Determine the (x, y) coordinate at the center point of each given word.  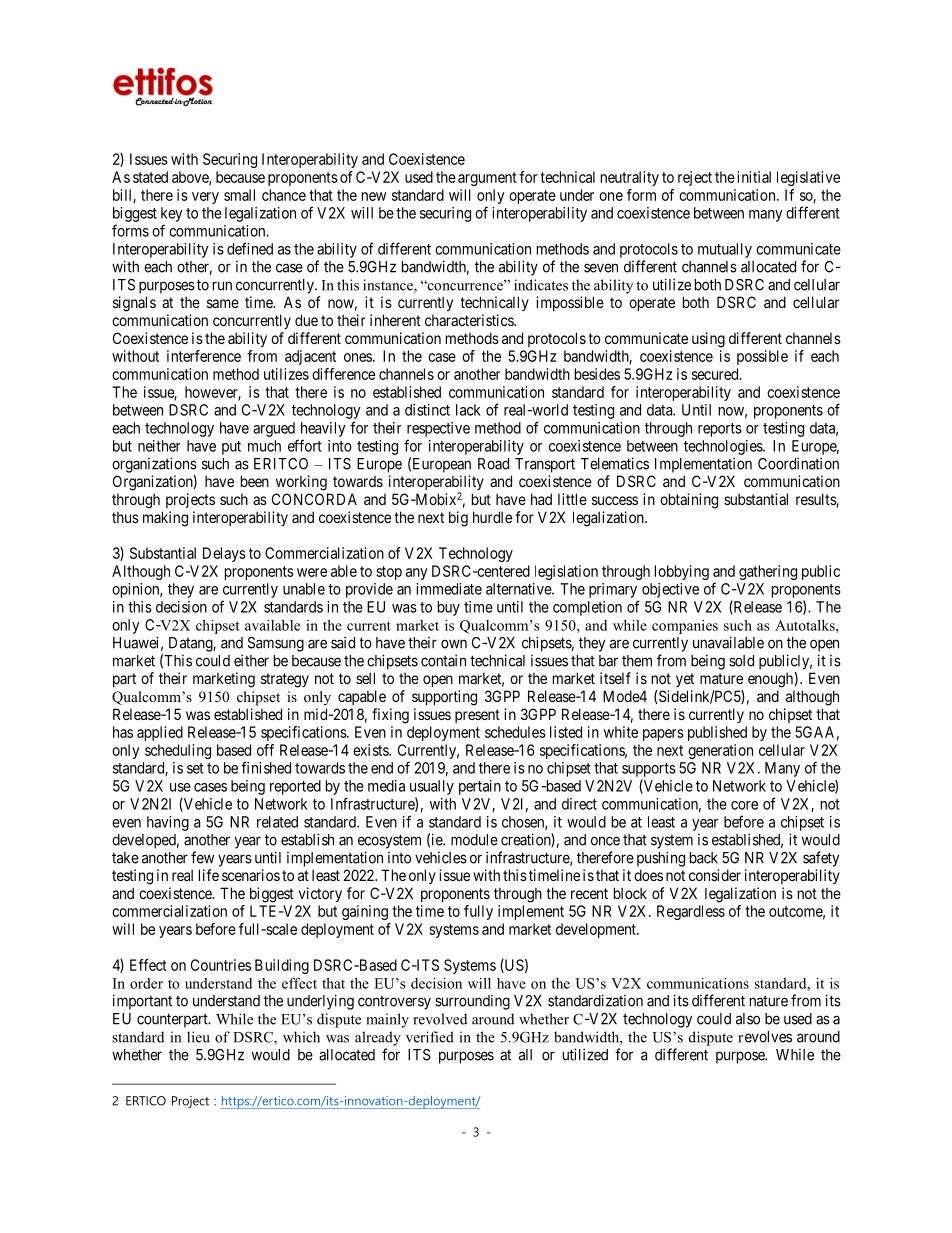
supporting (444, 698)
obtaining (689, 501)
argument (487, 179)
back (704, 858)
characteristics (470, 320)
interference (204, 356)
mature (721, 678)
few (202, 857)
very (205, 198)
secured (716, 374)
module (474, 840)
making (165, 519)
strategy (285, 680)
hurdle (492, 517)
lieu (198, 1037)
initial (754, 177)
